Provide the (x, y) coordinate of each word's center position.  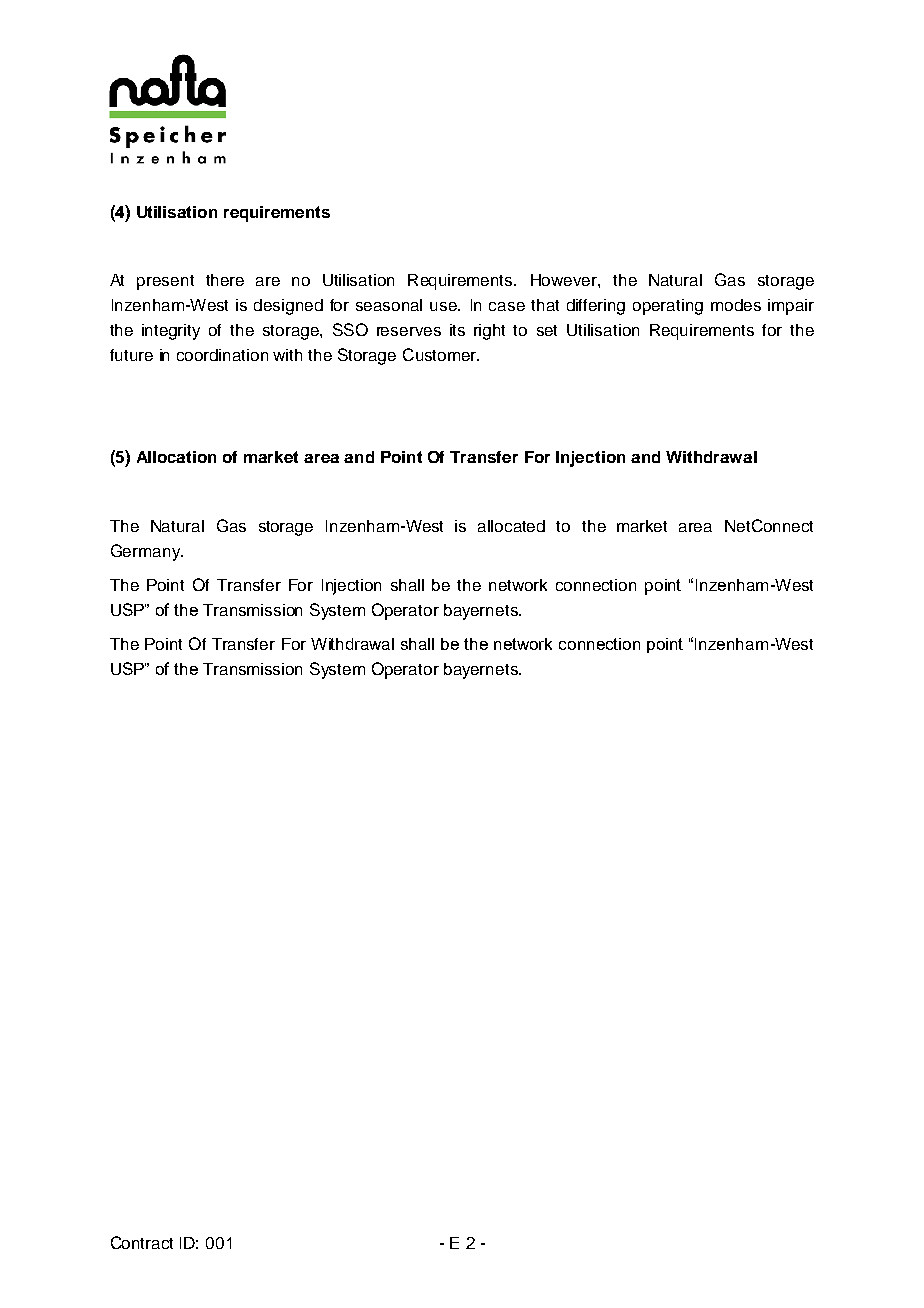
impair (791, 307)
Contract (142, 1242)
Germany (147, 552)
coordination (222, 355)
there (225, 280)
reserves (409, 331)
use (445, 306)
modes (736, 305)
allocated (511, 526)
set (547, 330)
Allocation (176, 457)
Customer (441, 354)
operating (668, 307)
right (489, 332)
